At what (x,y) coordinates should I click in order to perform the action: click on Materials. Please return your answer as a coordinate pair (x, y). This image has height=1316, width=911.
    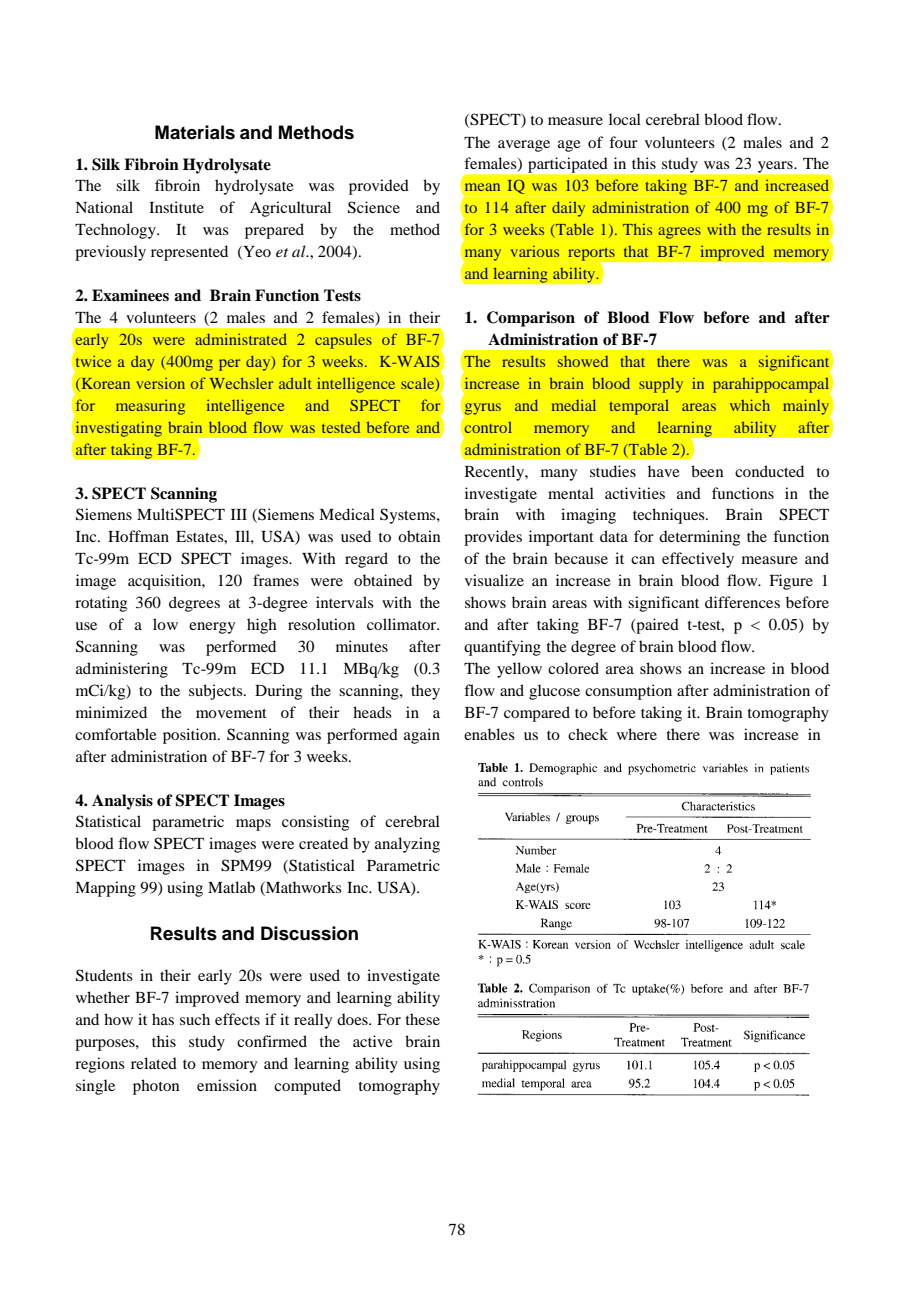
    Looking at the image, I should click on (195, 132).
